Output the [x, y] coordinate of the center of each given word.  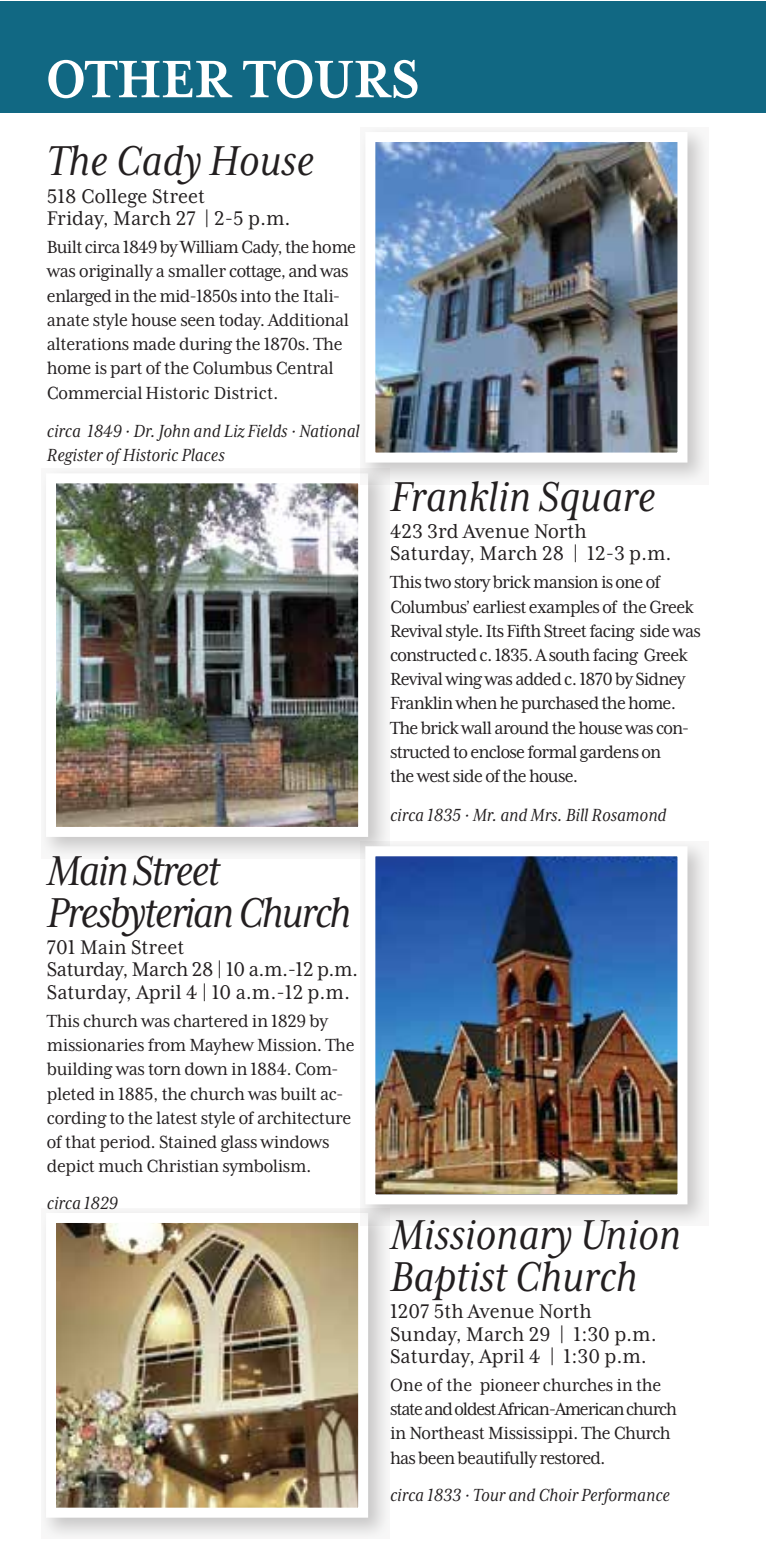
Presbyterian [139, 917]
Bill [577, 814]
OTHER [140, 79]
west [433, 777]
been [436, 1458]
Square [597, 500]
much [121, 1165]
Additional [308, 320]
